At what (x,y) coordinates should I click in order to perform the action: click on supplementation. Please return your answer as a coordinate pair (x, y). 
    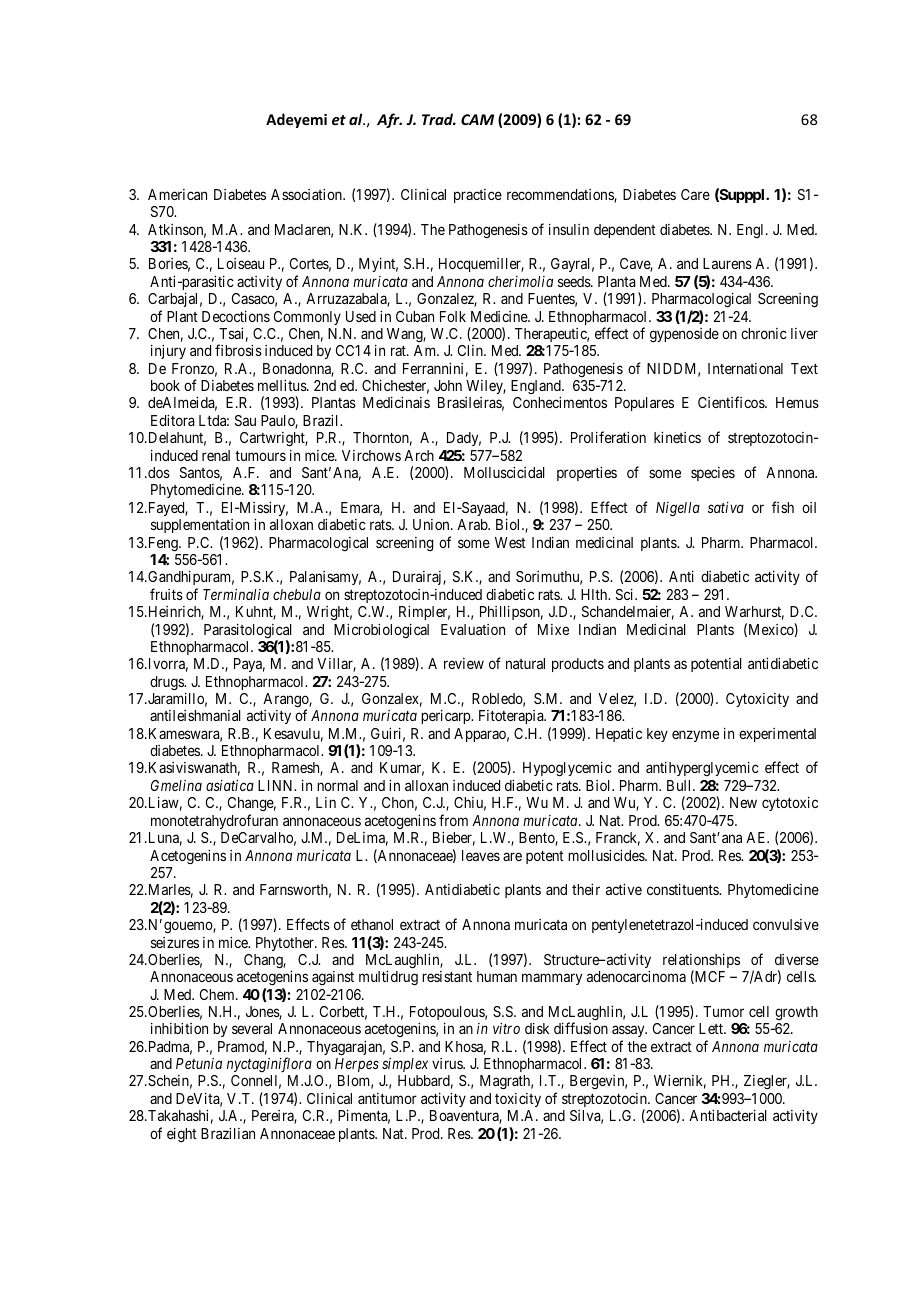
    Looking at the image, I should click on (200, 526).
